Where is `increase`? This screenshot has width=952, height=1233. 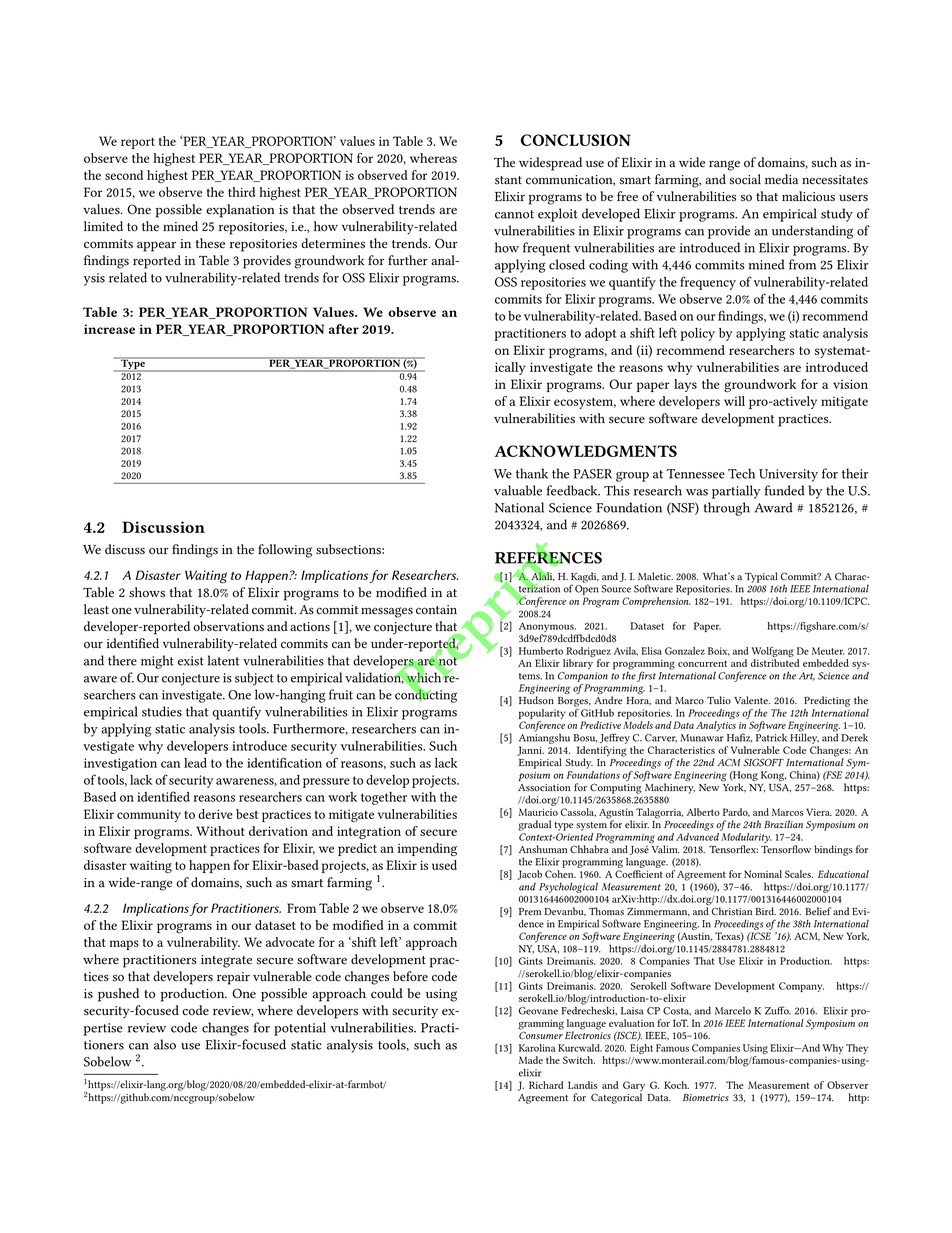 increase is located at coordinates (109, 329).
